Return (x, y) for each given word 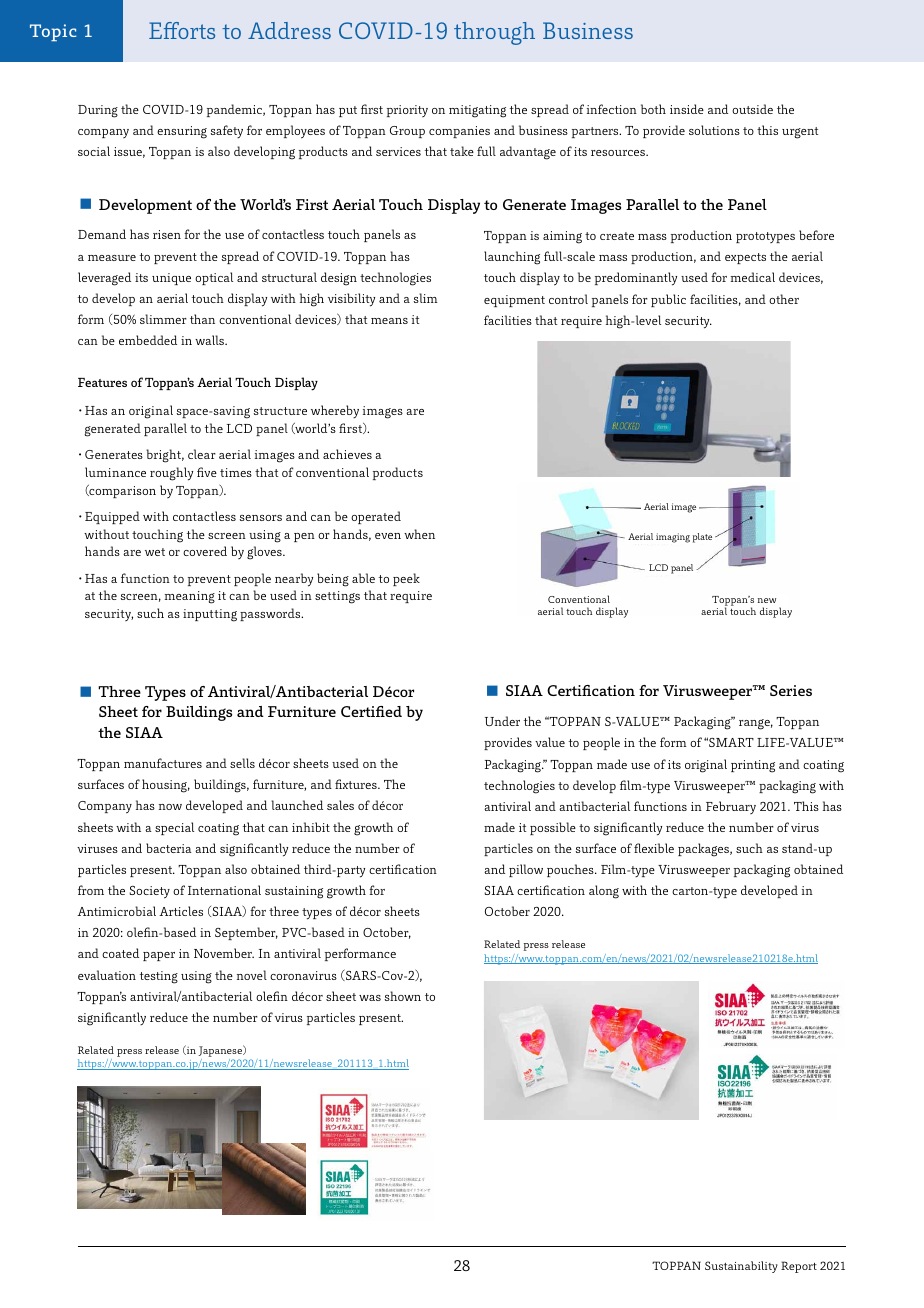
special (174, 828)
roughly (171, 474)
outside (752, 109)
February (731, 807)
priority (407, 111)
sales (340, 805)
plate (702, 538)
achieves (347, 454)
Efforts (182, 30)
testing (159, 977)
